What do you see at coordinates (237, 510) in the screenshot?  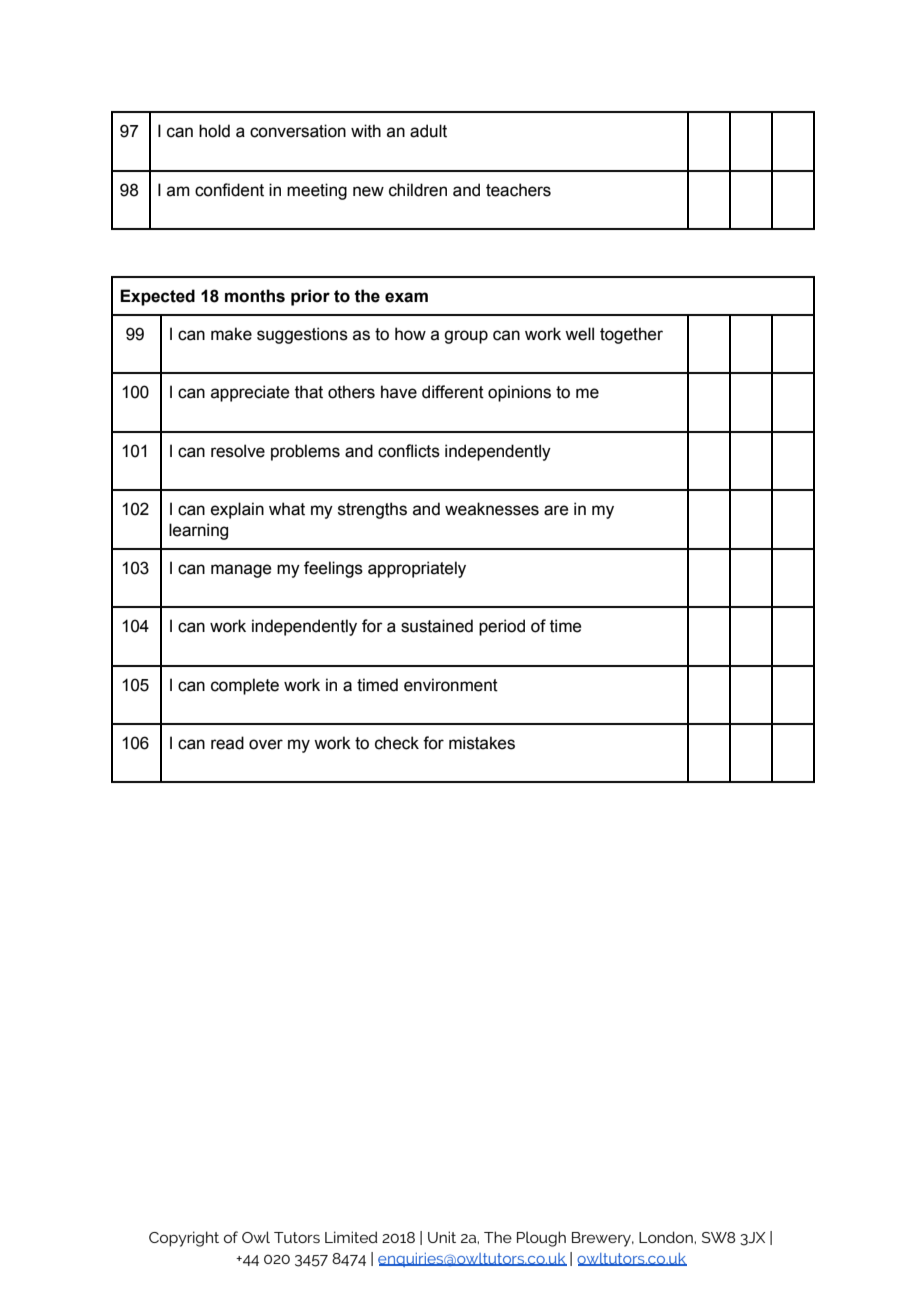 I see `explain` at bounding box center [237, 510].
